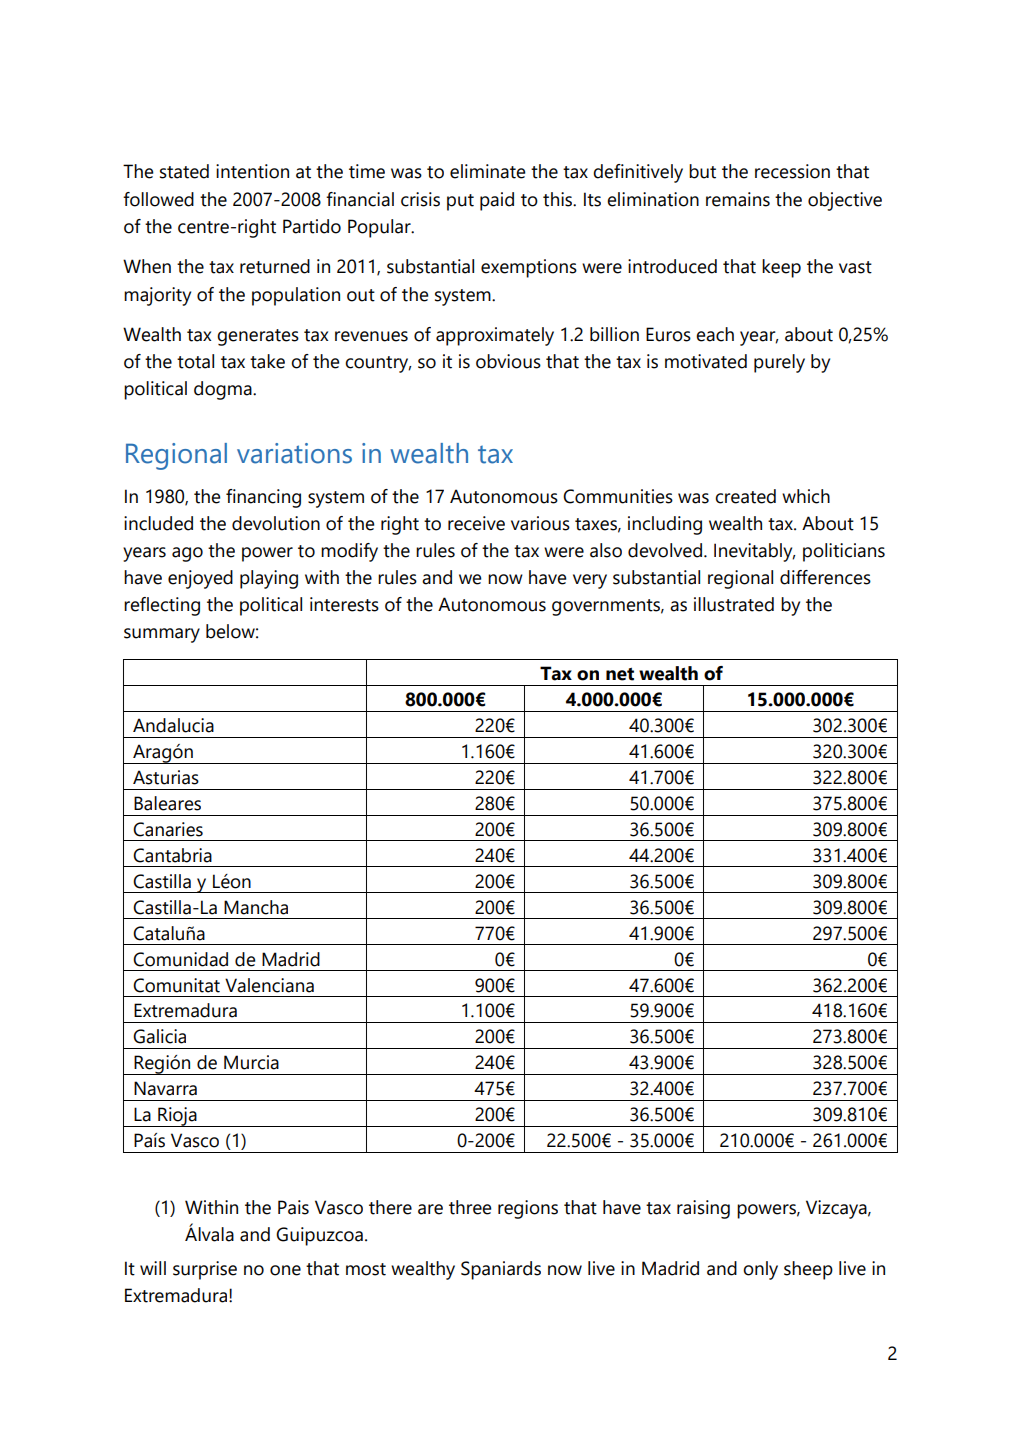  What do you see at coordinates (173, 725) in the screenshot?
I see `Andalucia` at bounding box center [173, 725].
